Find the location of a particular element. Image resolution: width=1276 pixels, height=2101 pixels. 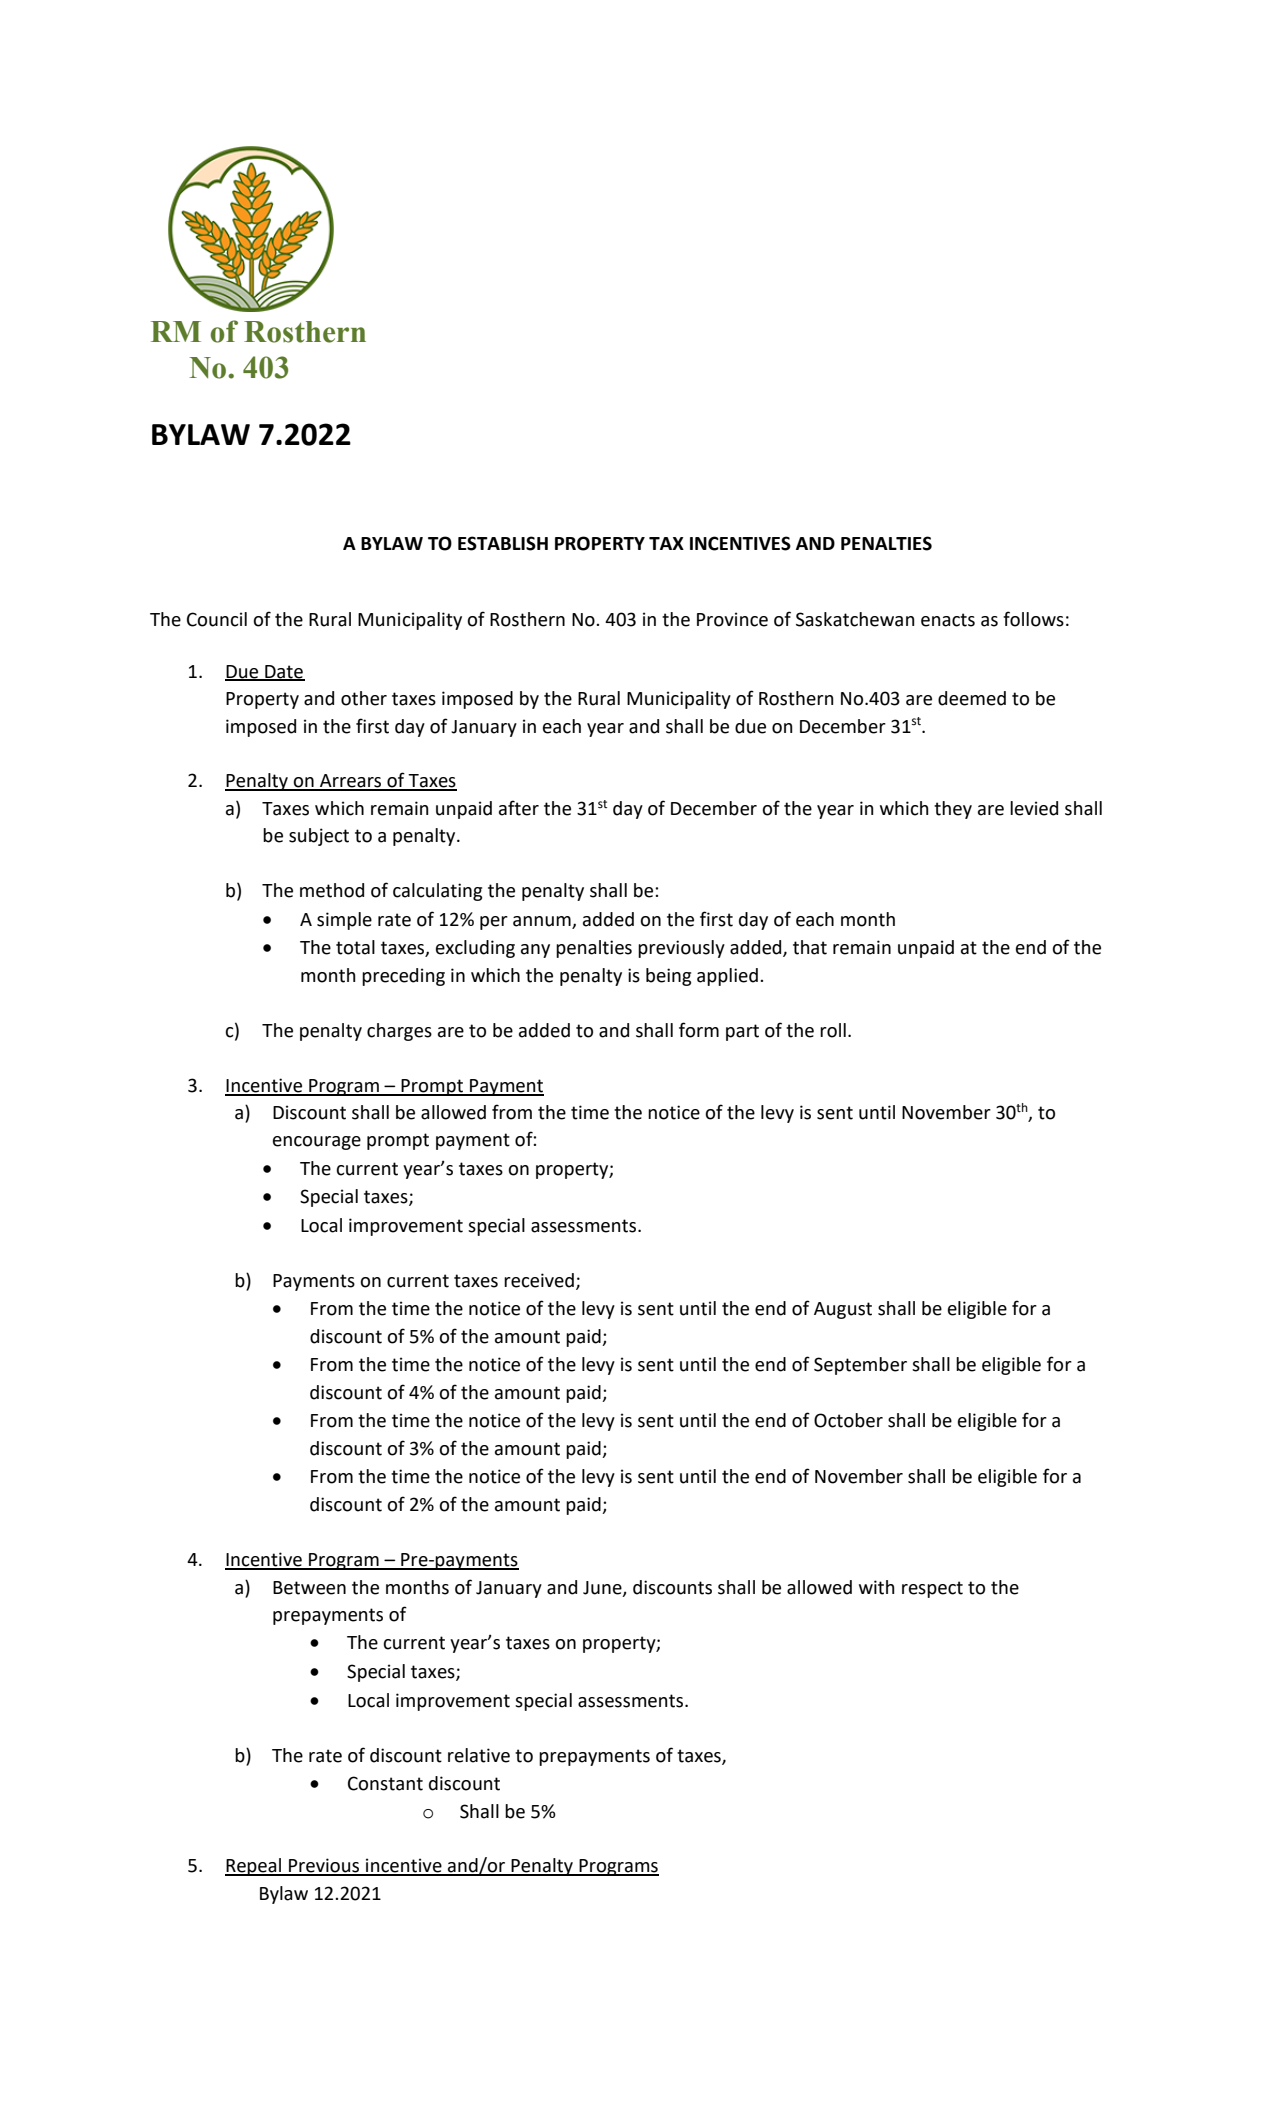

June is located at coordinates (603, 1588).
